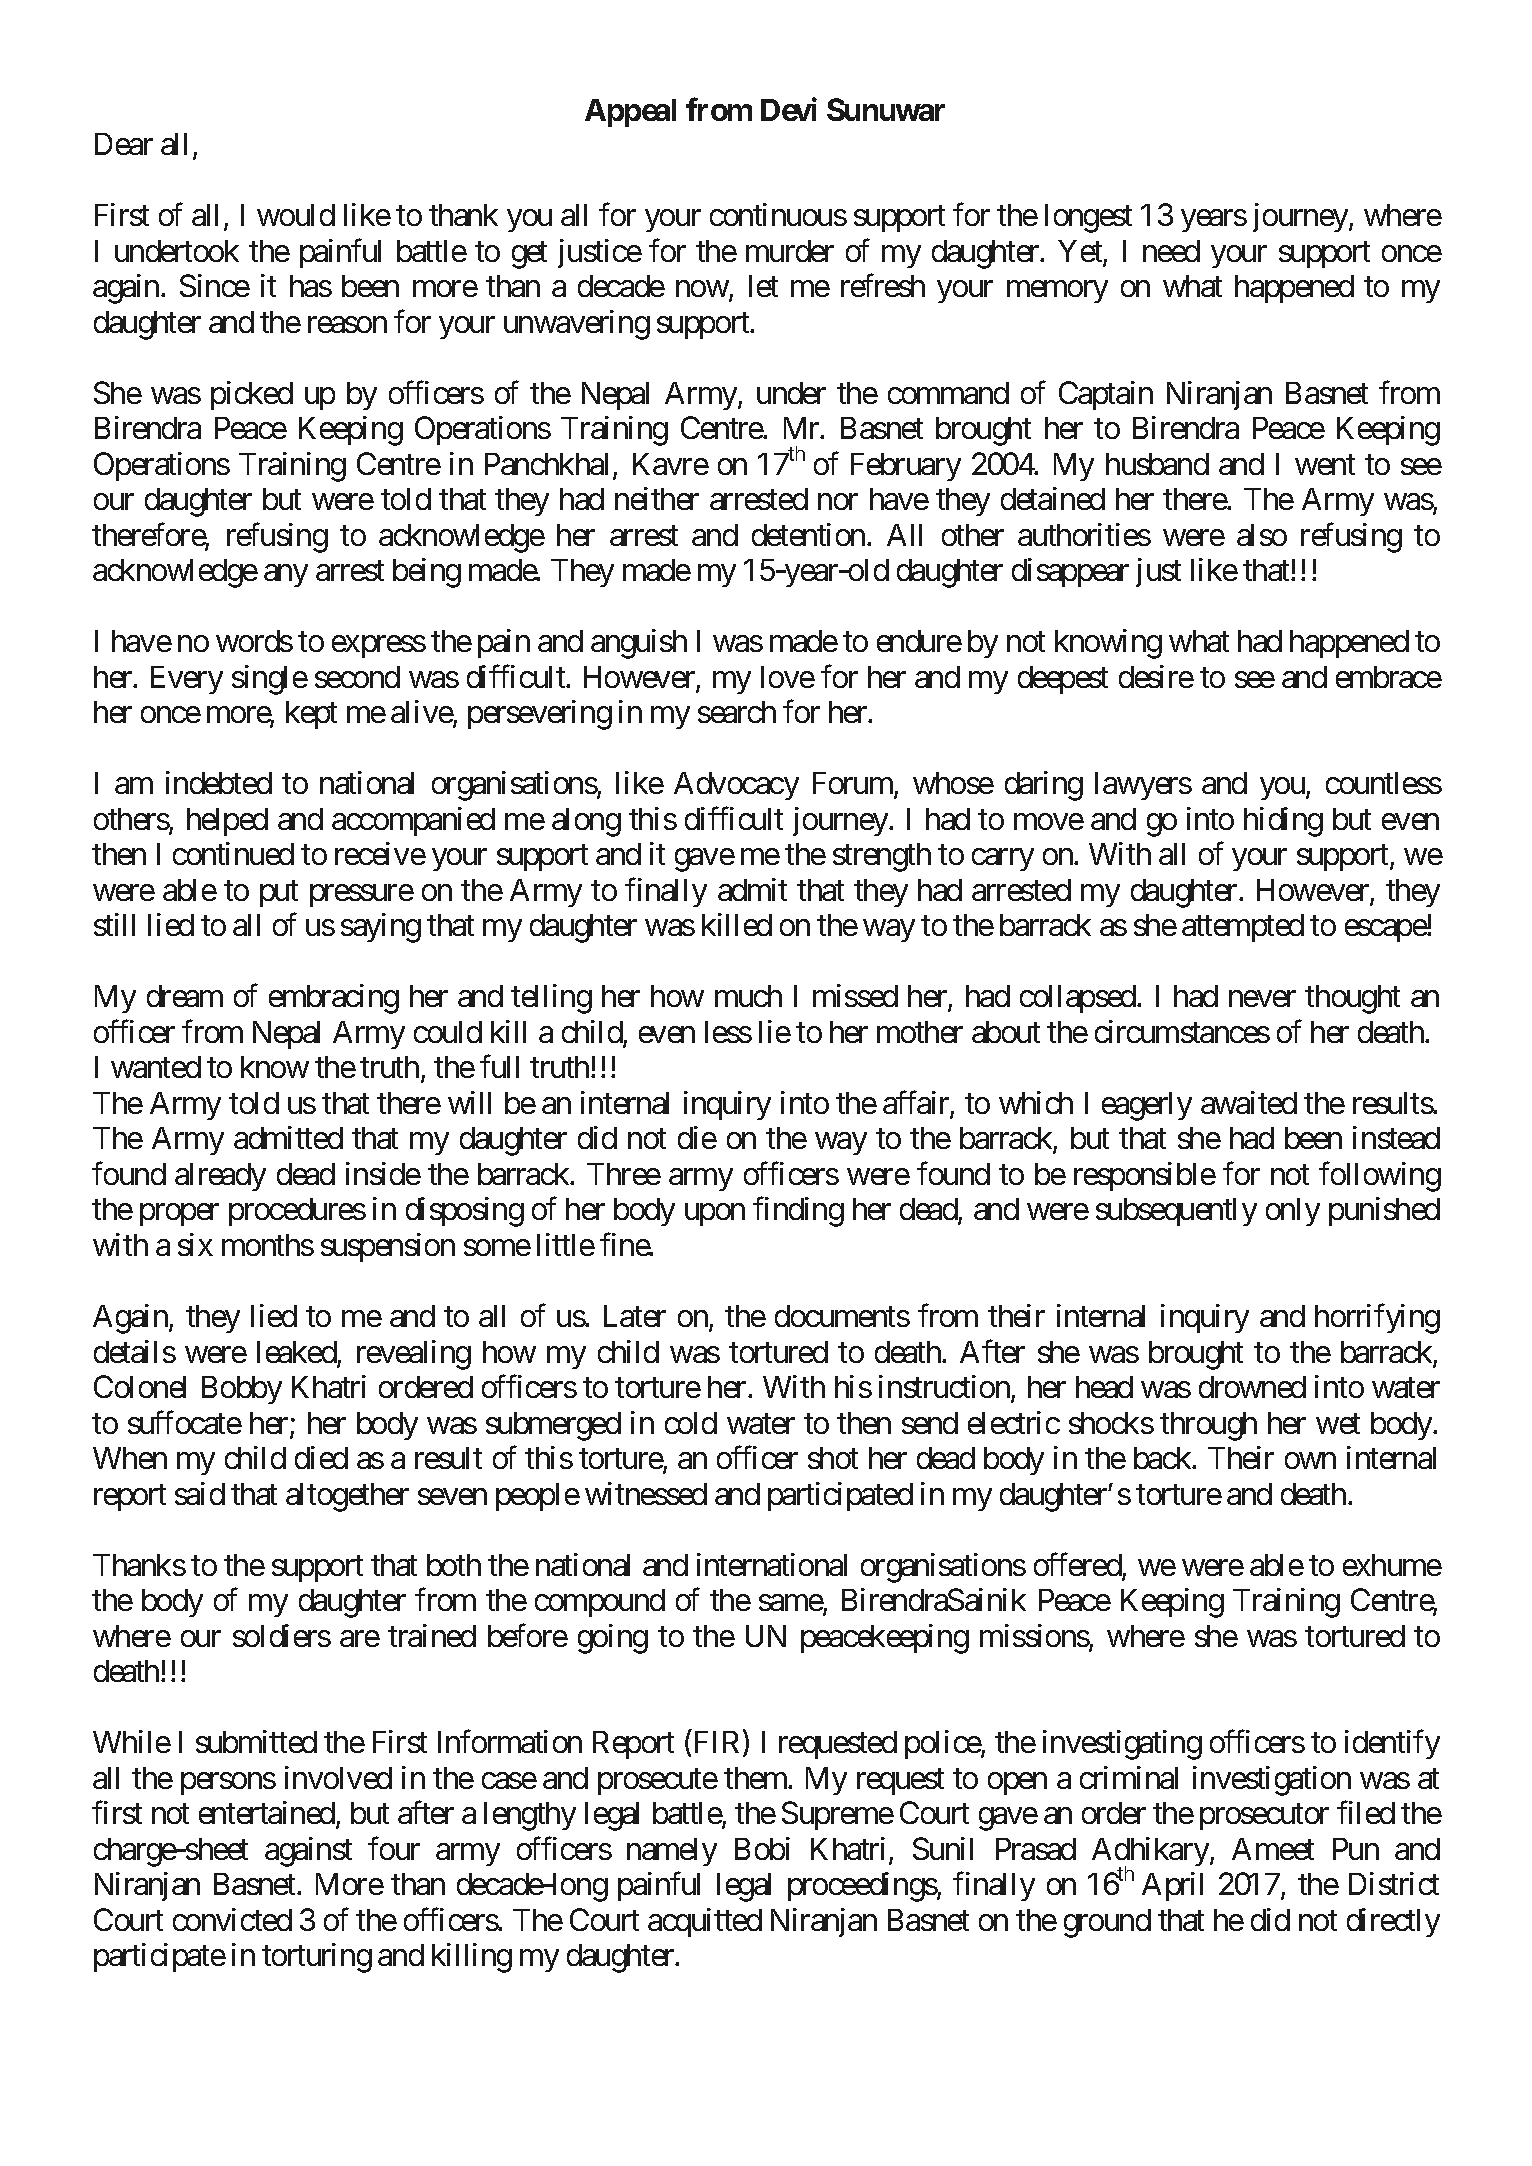  Describe the element at coordinates (672, 1852) in the screenshot. I see `namely` at that location.
